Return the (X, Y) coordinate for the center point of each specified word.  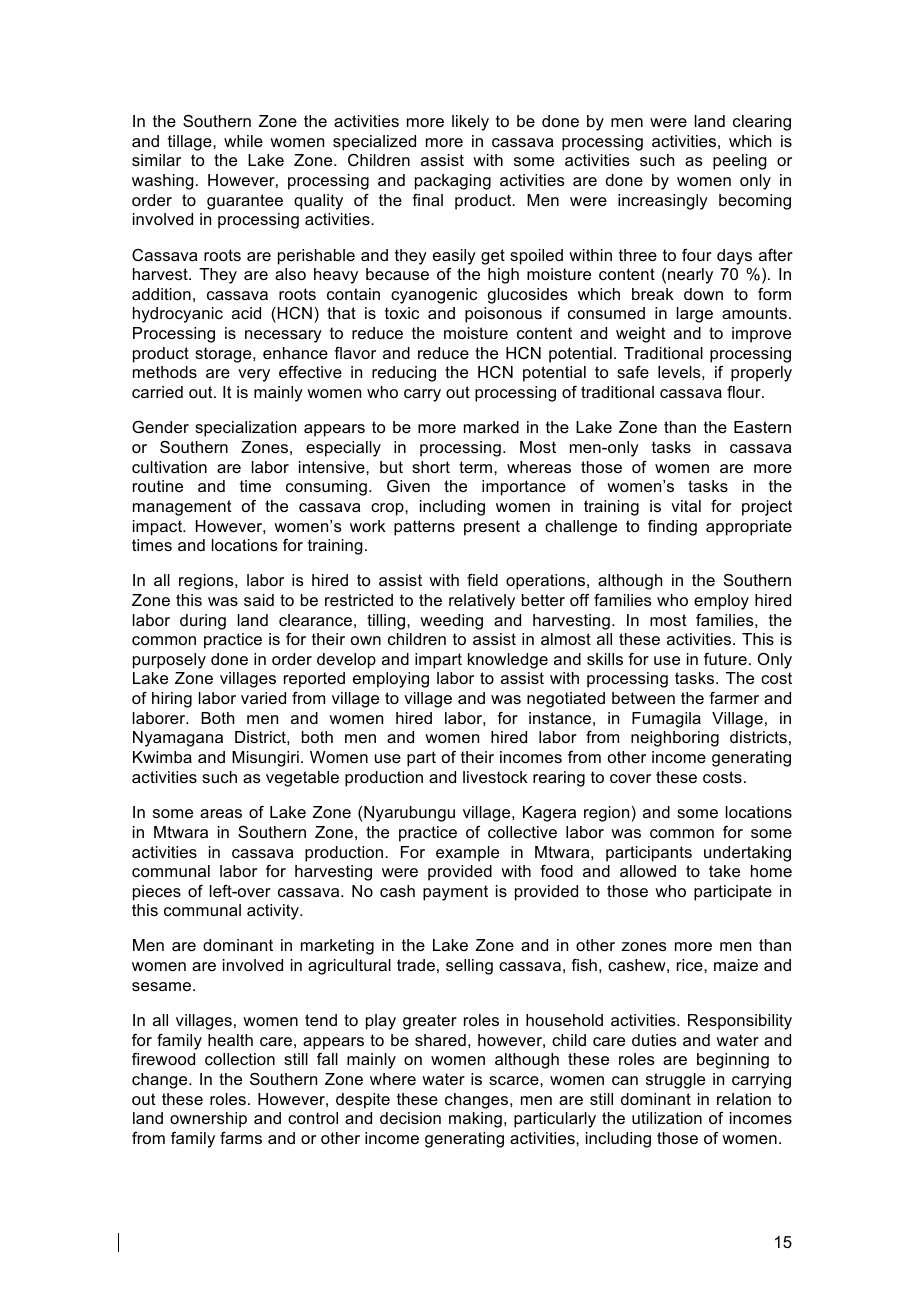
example (467, 854)
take (724, 871)
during (203, 622)
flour (745, 392)
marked (491, 427)
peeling (740, 162)
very (254, 375)
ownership (208, 1120)
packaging (453, 182)
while (243, 141)
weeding (451, 622)
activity (274, 912)
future (725, 659)
